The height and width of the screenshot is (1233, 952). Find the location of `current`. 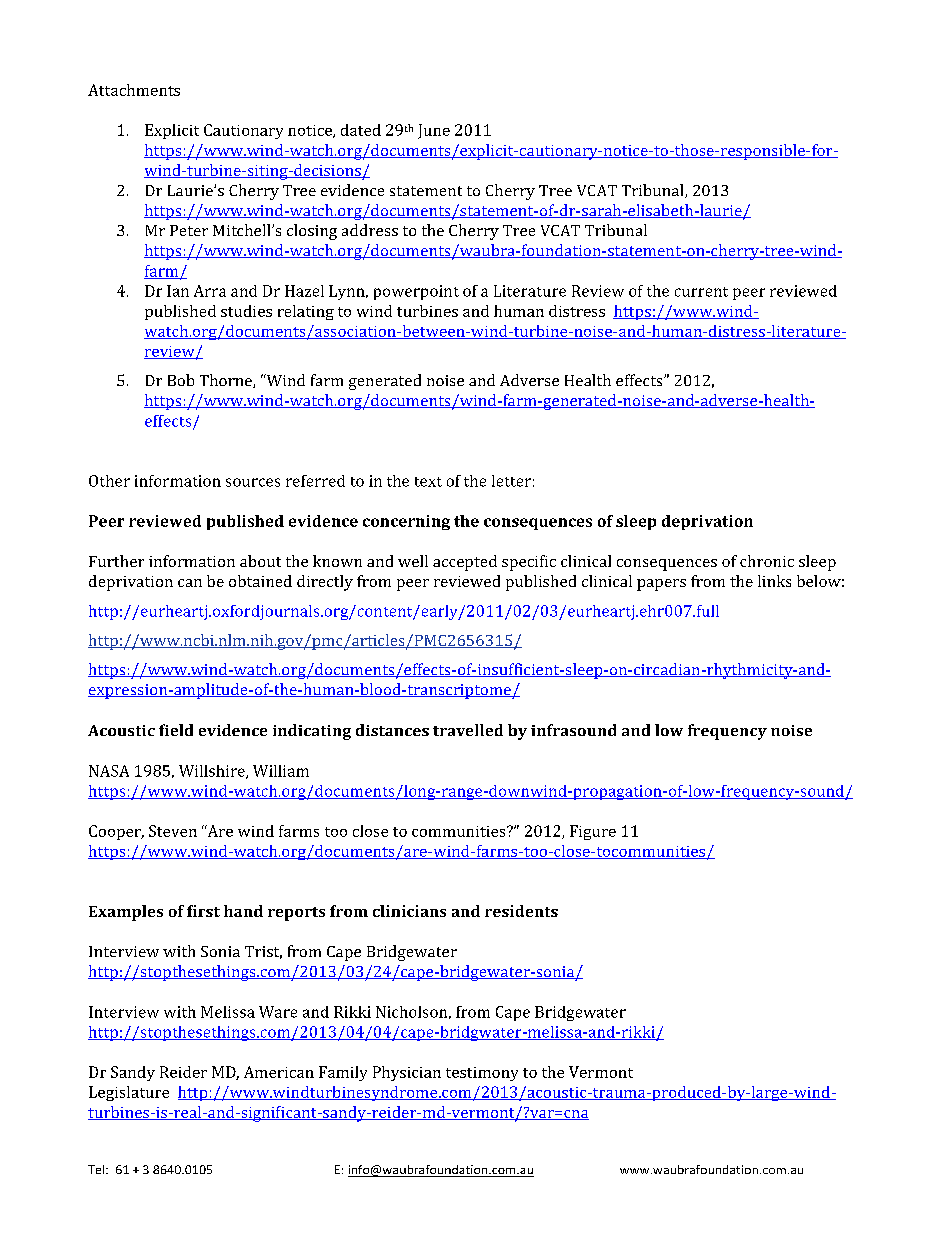

current is located at coordinates (701, 292).
